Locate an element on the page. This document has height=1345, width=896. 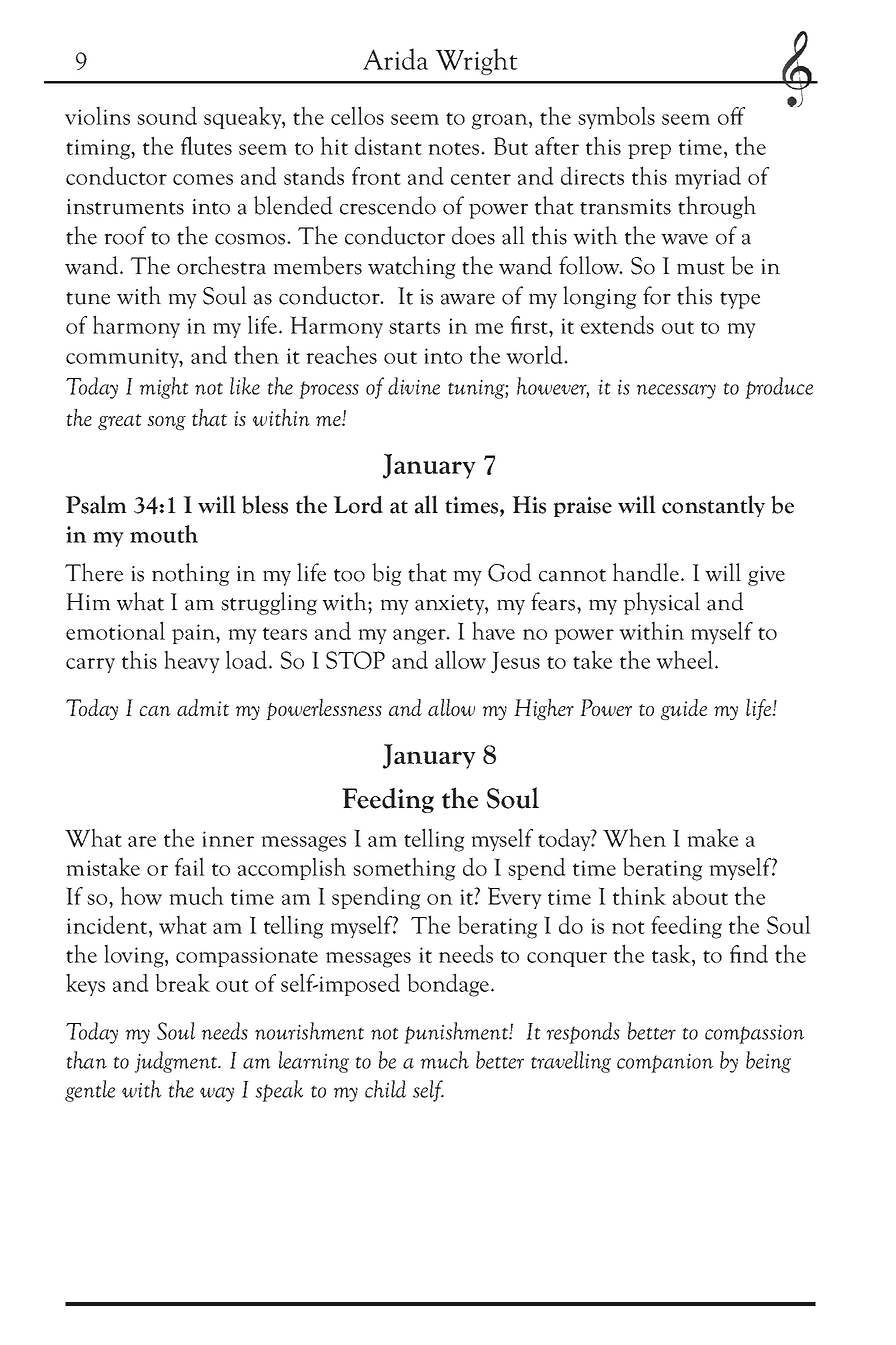
physical is located at coordinates (661, 603).
